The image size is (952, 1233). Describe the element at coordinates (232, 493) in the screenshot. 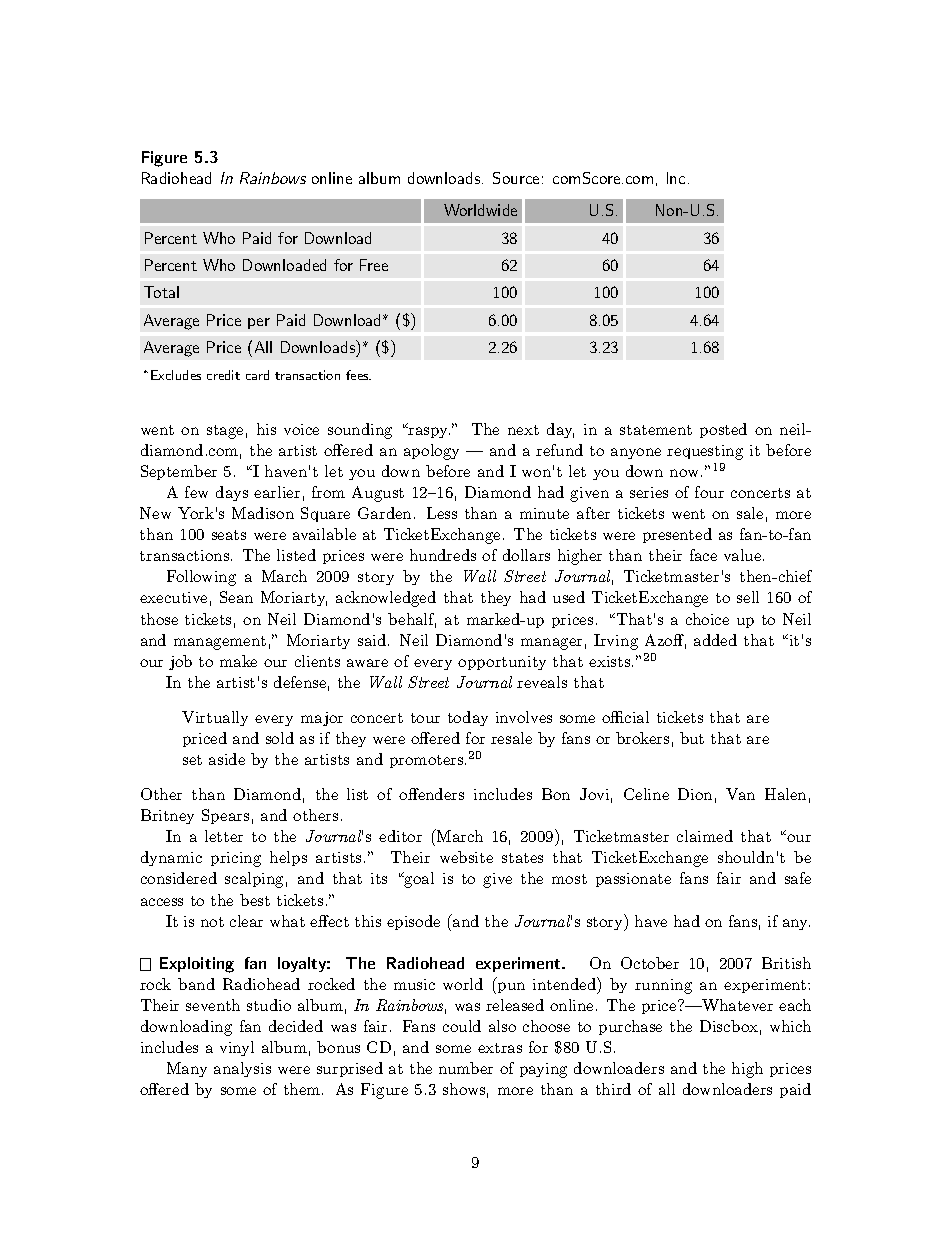

I see `days` at that location.
